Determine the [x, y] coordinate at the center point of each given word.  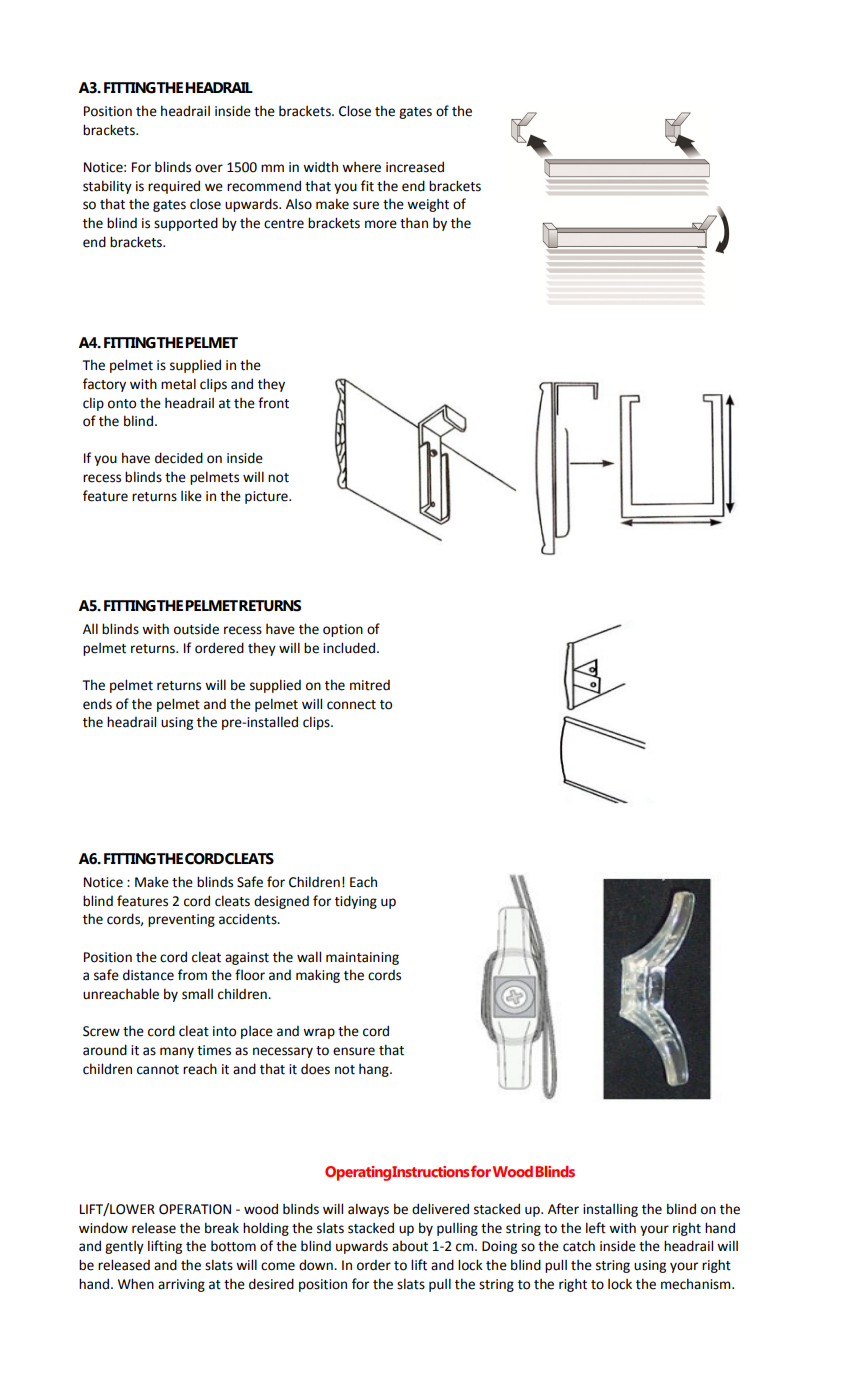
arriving [181, 1285]
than [414, 223]
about [410, 1246]
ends [97, 704]
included [349, 648]
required [174, 187]
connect [351, 705]
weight [428, 205]
